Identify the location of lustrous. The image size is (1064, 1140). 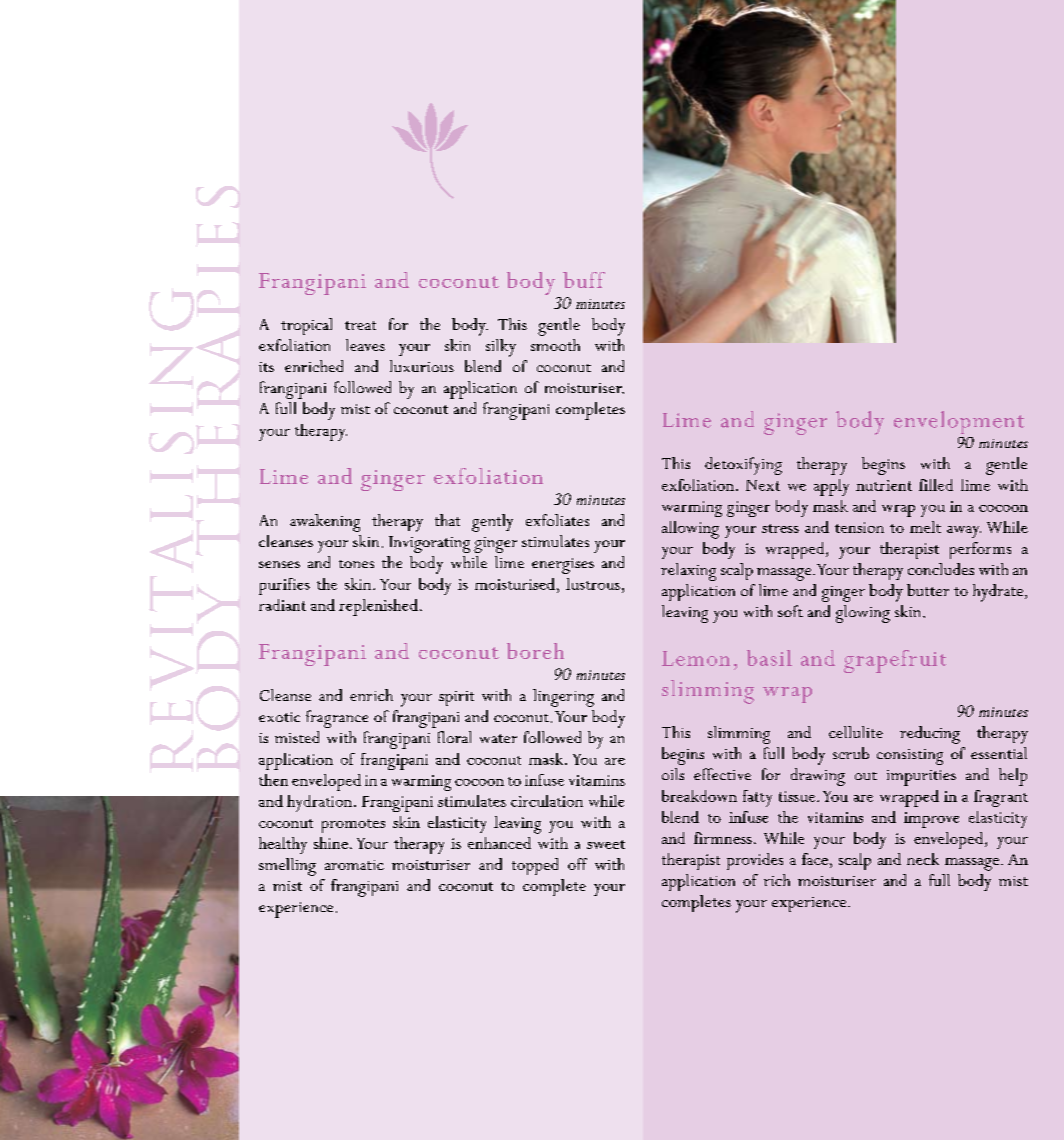
(593, 584).
